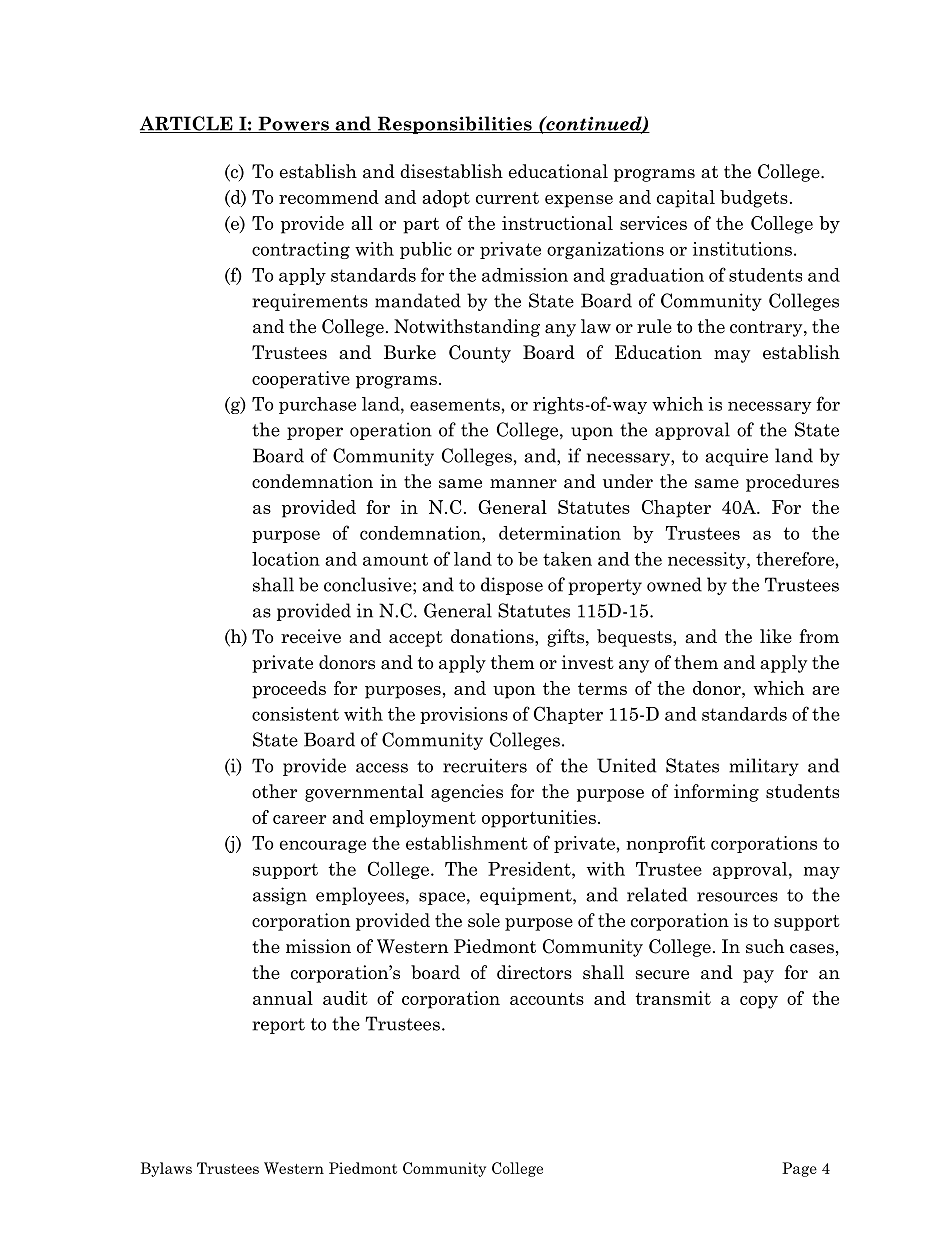 Image resolution: width=952 pixels, height=1233 pixels. Describe the element at coordinates (293, 124) in the screenshot. I see `Powers` at that location.
